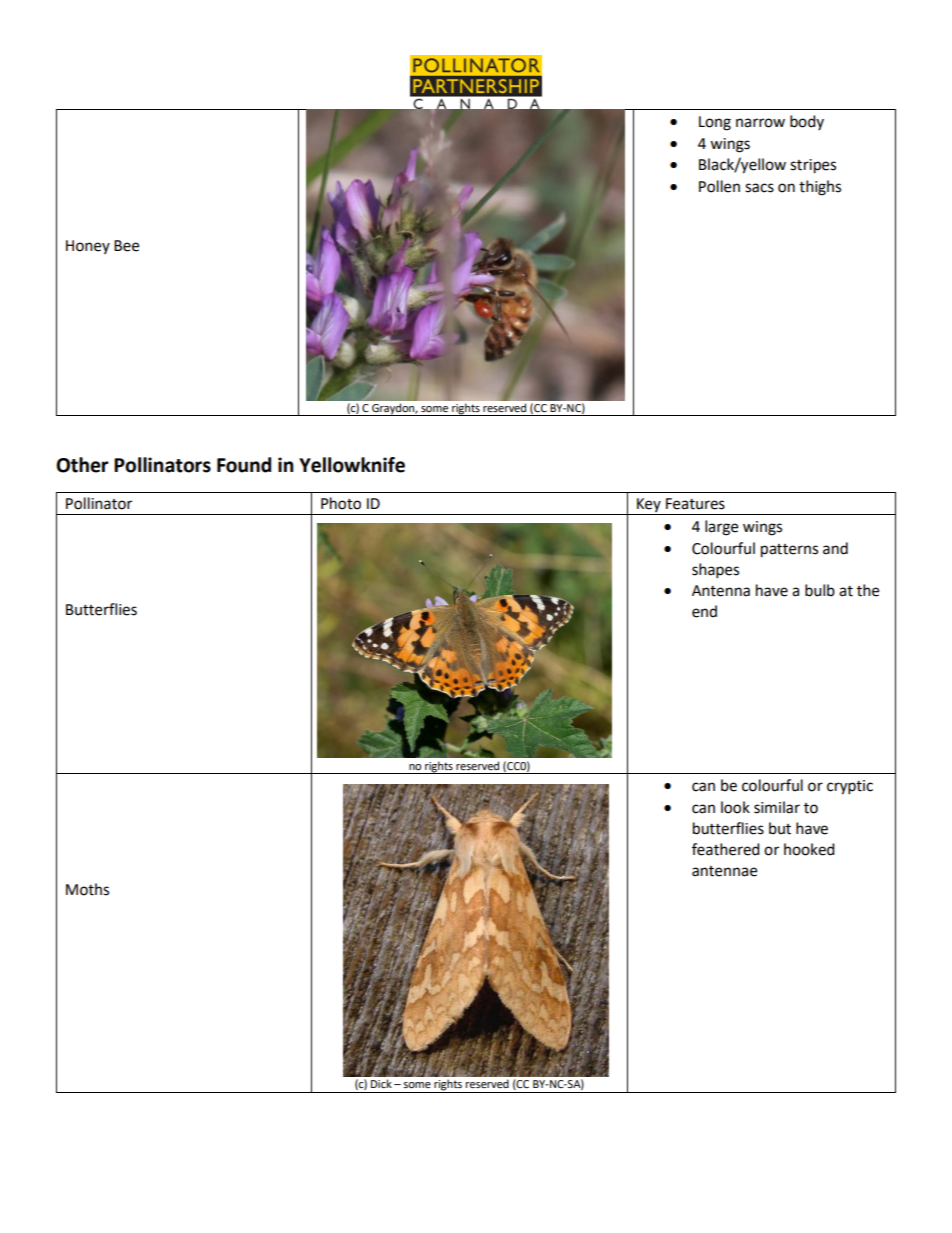  I want to click on large, so click(721, 528).
